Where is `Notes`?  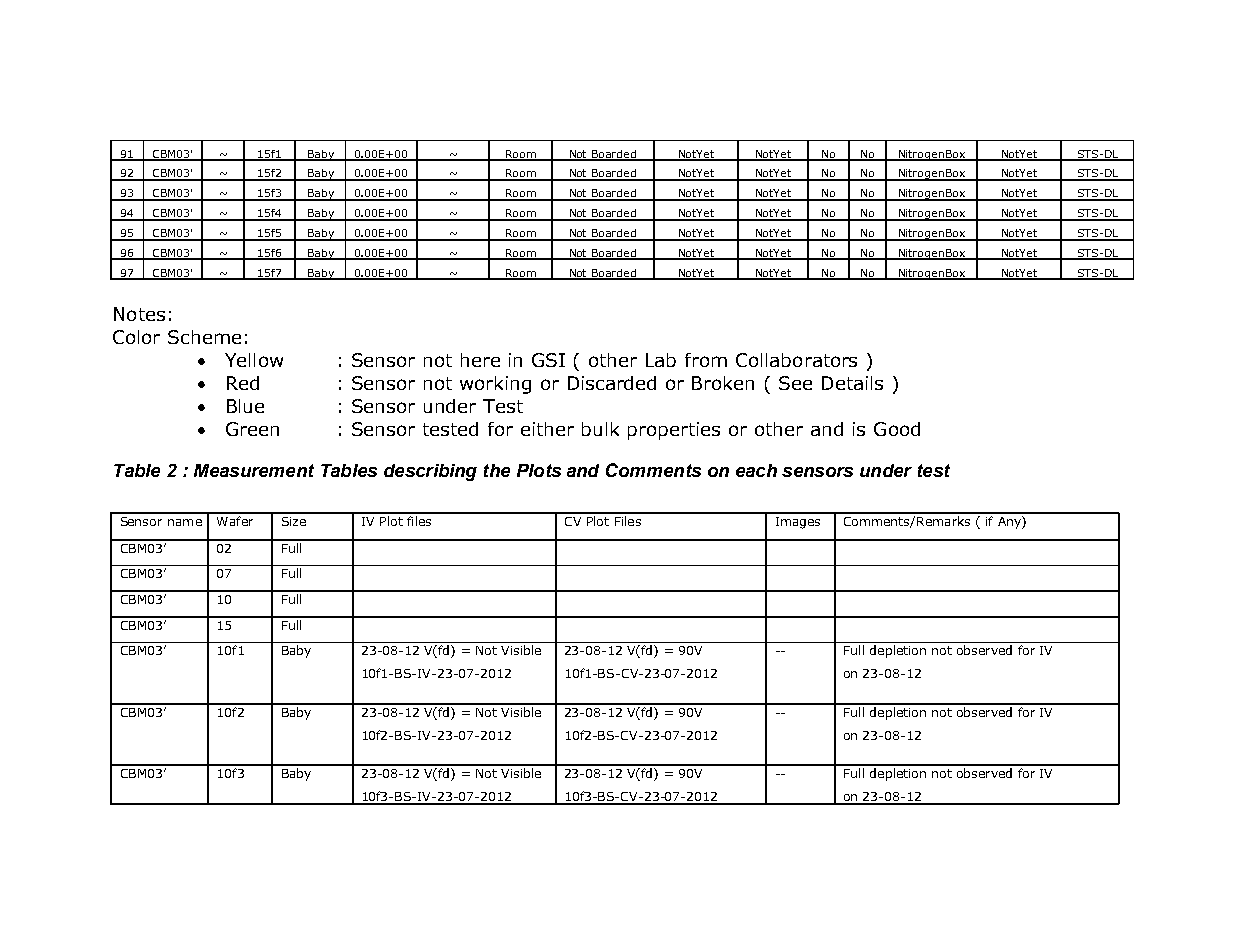 Notes is located at coordinates (139, 314).
